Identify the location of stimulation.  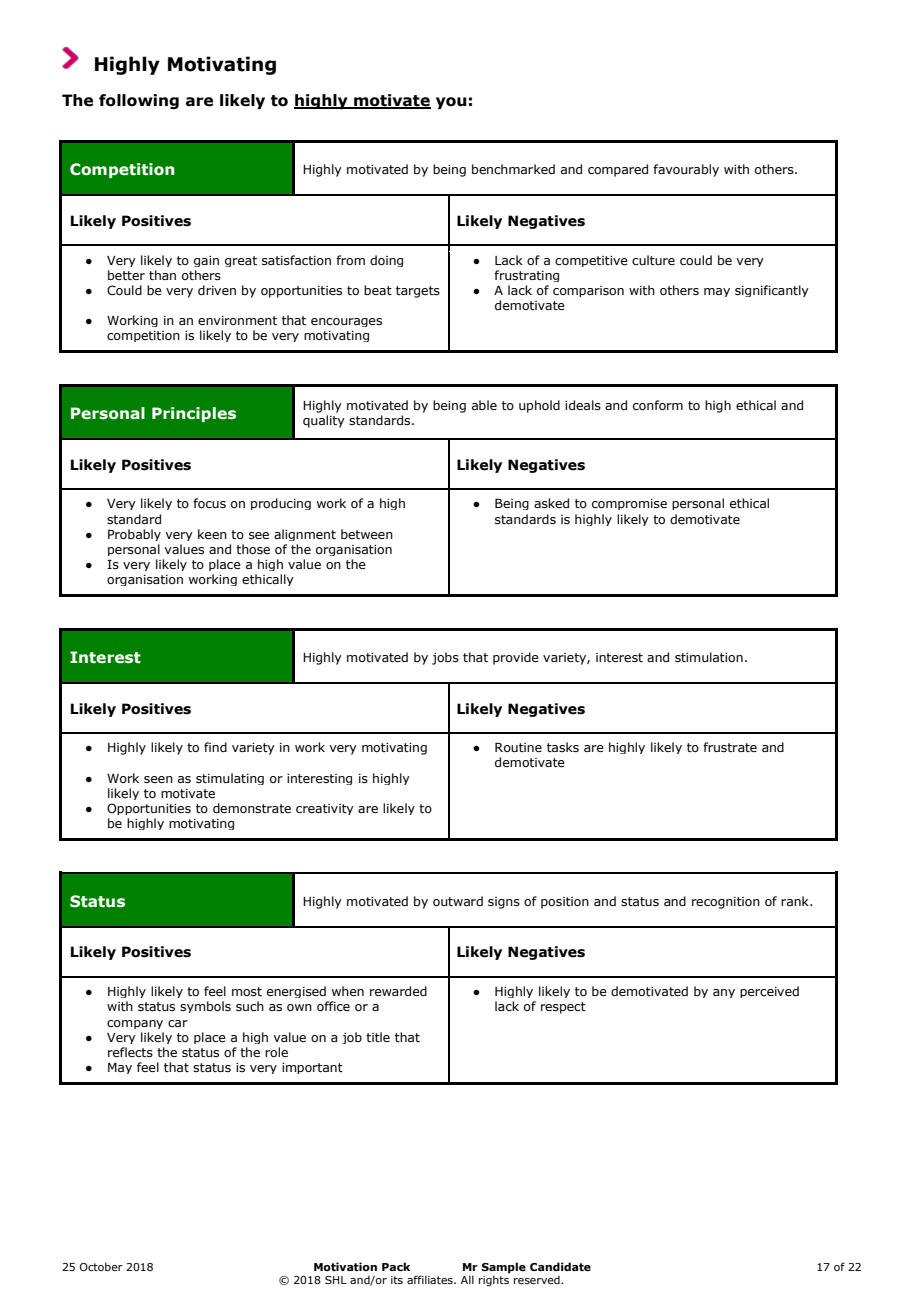
(709, 657).
